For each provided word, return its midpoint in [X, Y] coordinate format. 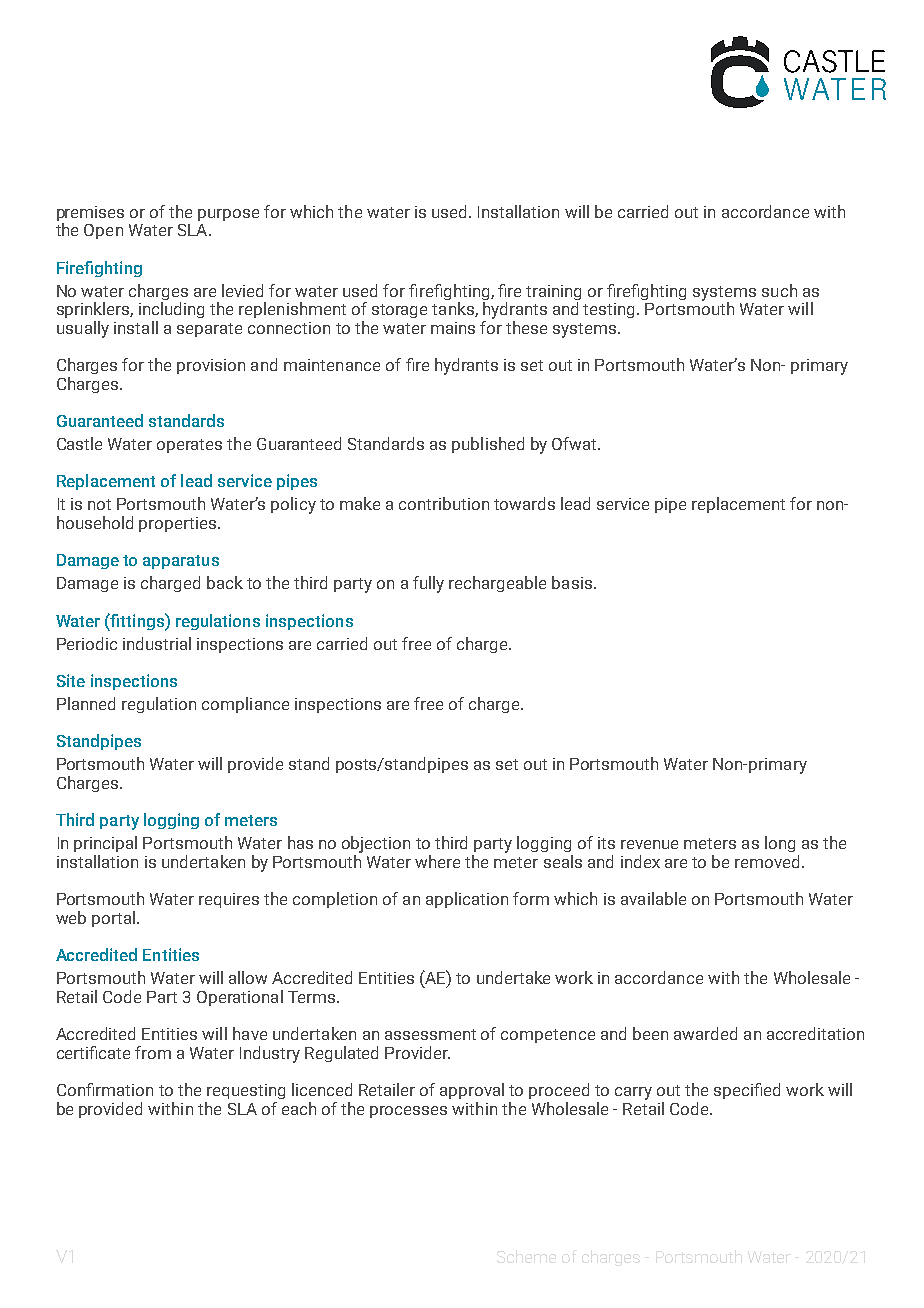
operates [189, 446]
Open [103, 231]
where [437, 861]
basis [572, 582]
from [153, 1052]
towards [524, 503]
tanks [454, 309]
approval [472, 1091]
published [488, 445]
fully [428, 584]
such [779, 290]
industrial [157, 643]
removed [767, 861]
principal [105, 844]
